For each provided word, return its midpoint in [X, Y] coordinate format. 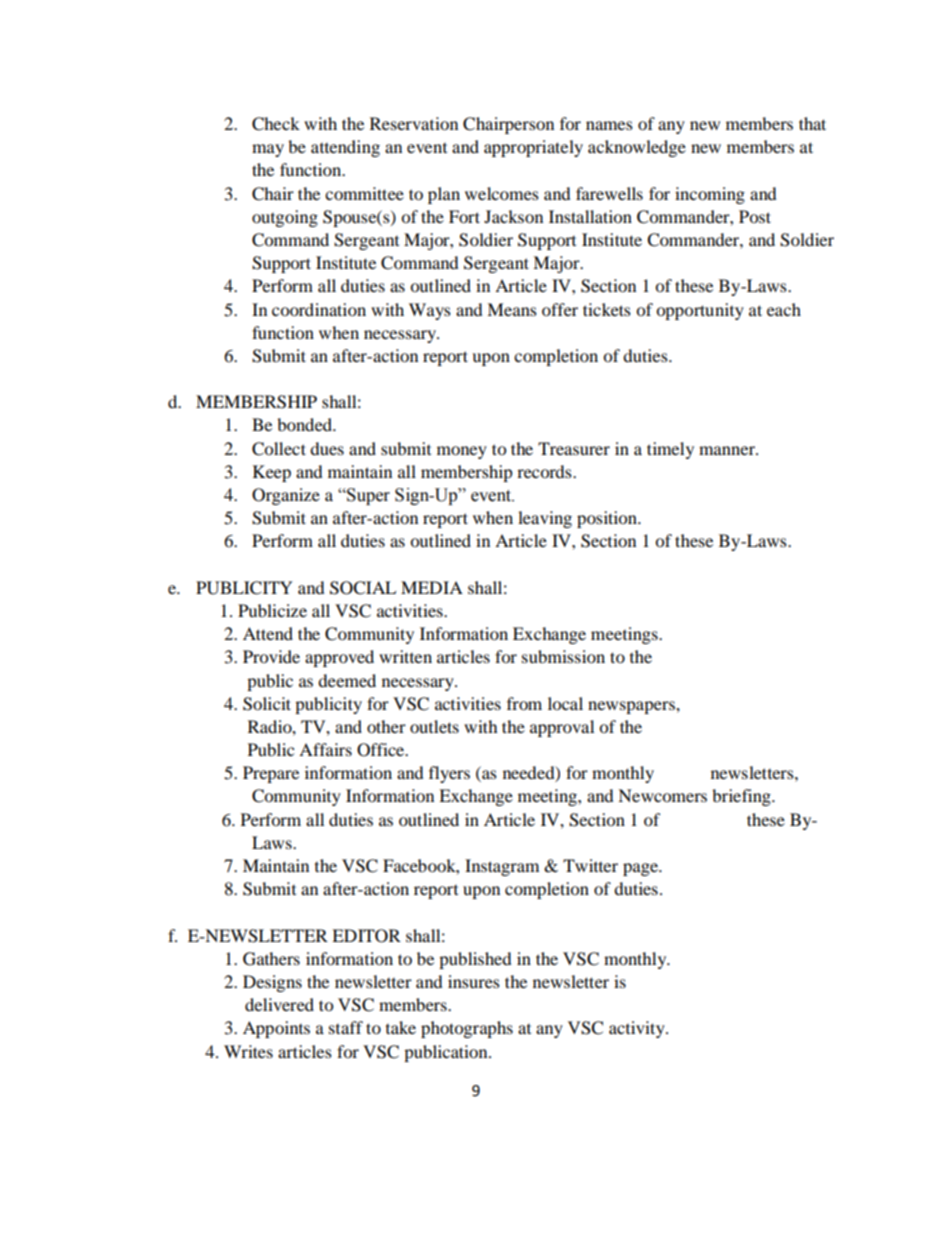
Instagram [502, 867]
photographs [467, 1029]
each [784, 309]
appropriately [533, 148]
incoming [710, 195]
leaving [545, 519]
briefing [742, 797]
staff [346, 1027]
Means [512, 309]
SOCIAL [363, 588]
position [608, 519]
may [268, 150]
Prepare [271, 774]
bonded [306, 424]
